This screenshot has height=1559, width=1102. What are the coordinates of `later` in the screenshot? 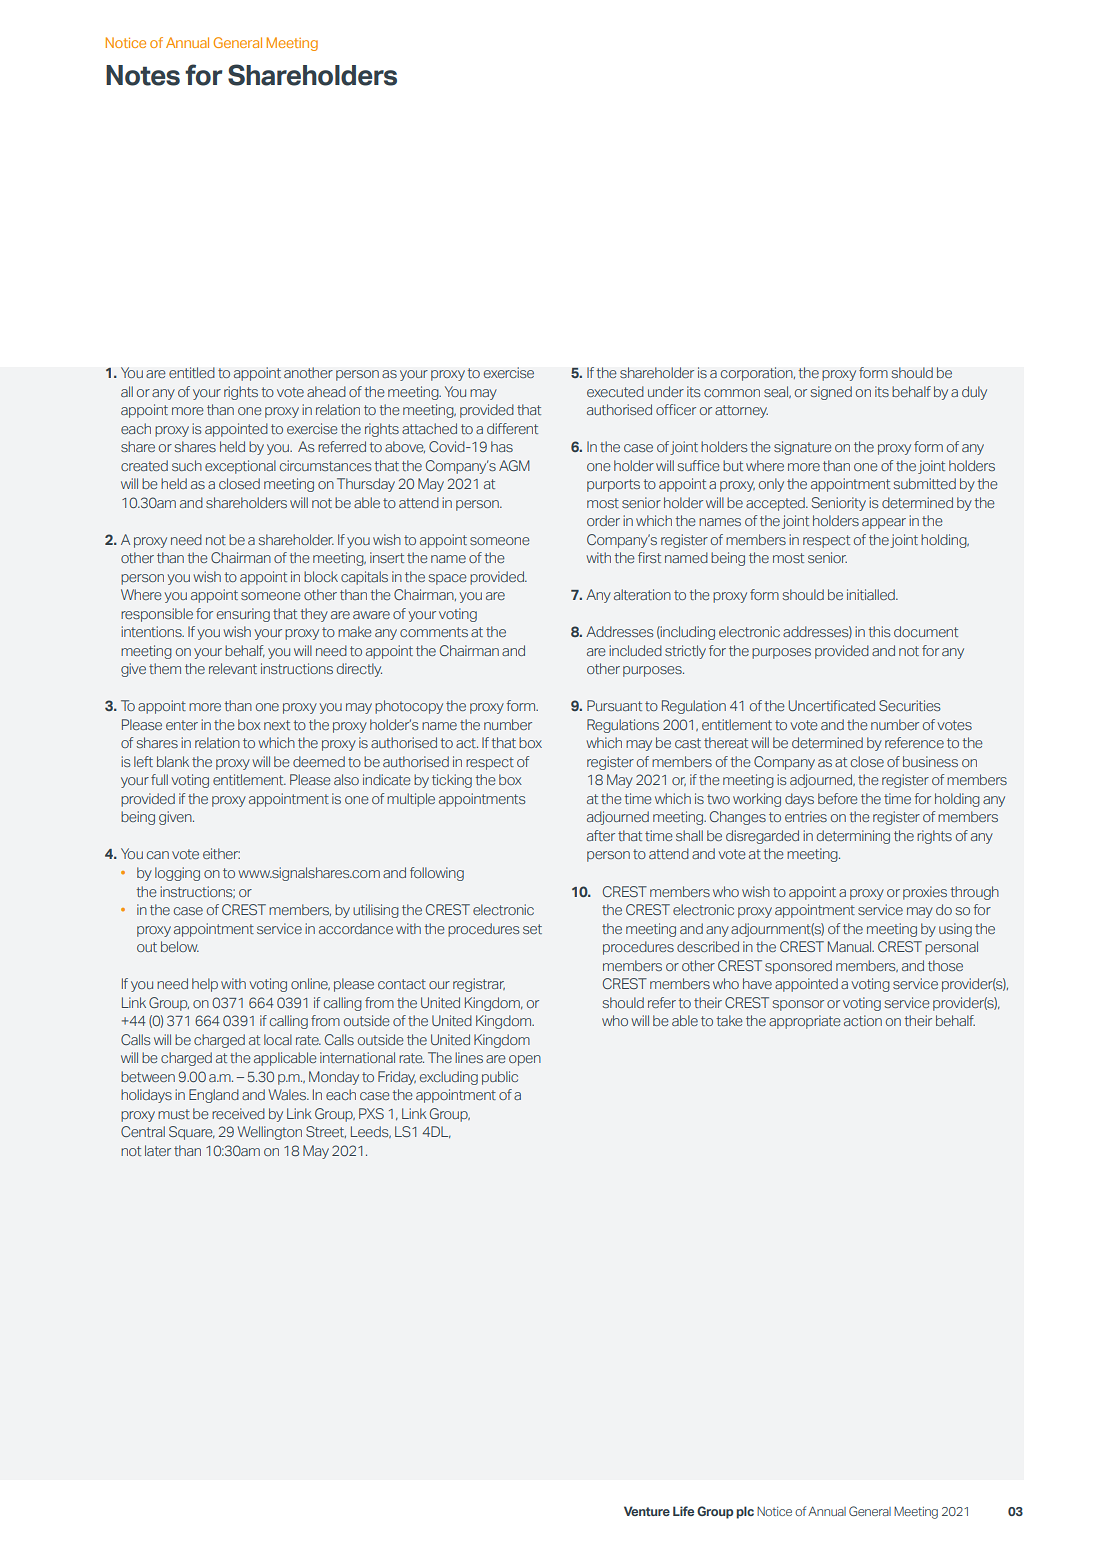 It's located at (158, 1150).
